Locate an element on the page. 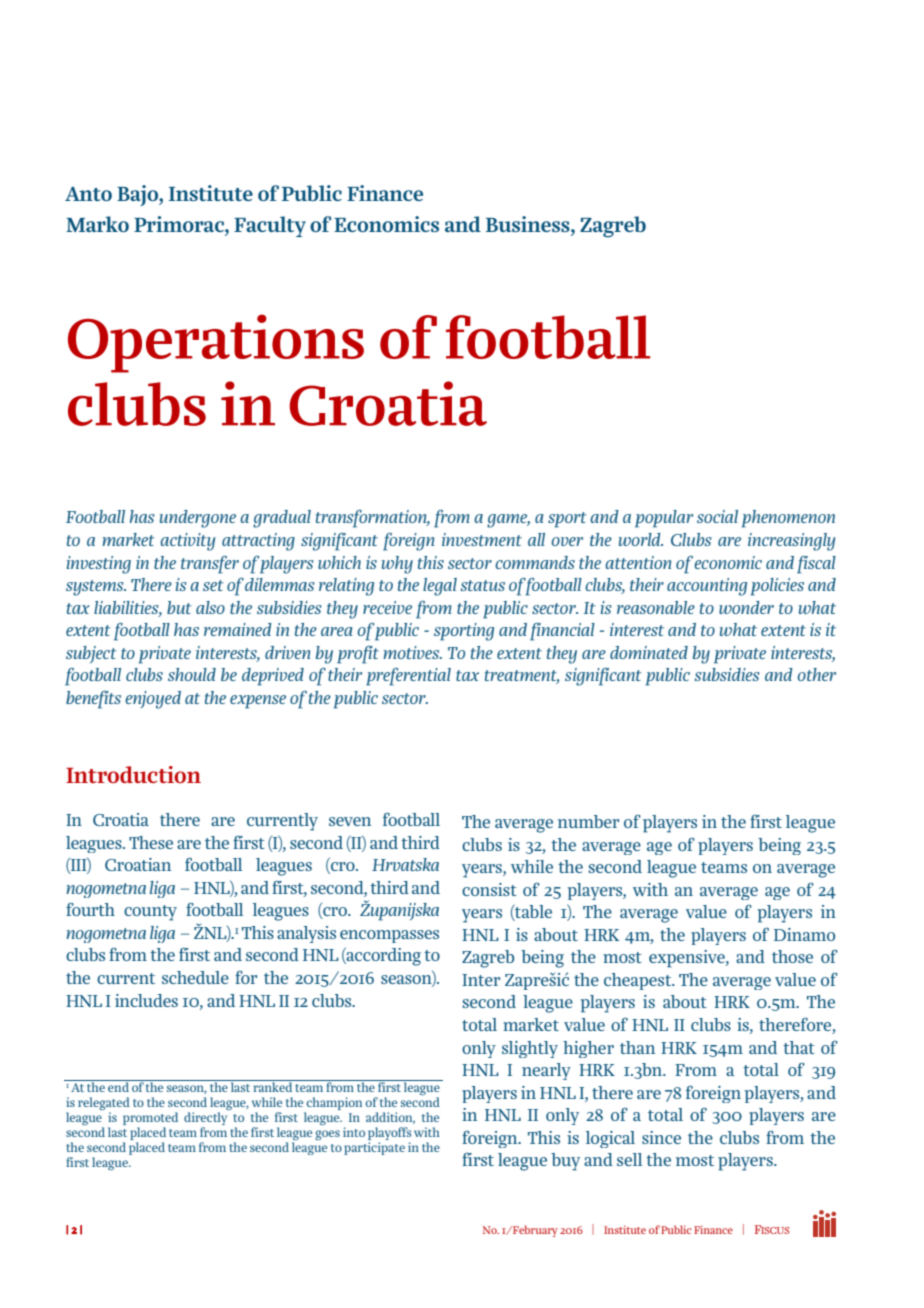 The height and width of the image is (1308, 924). consist is located at coordinates (489, 889).
